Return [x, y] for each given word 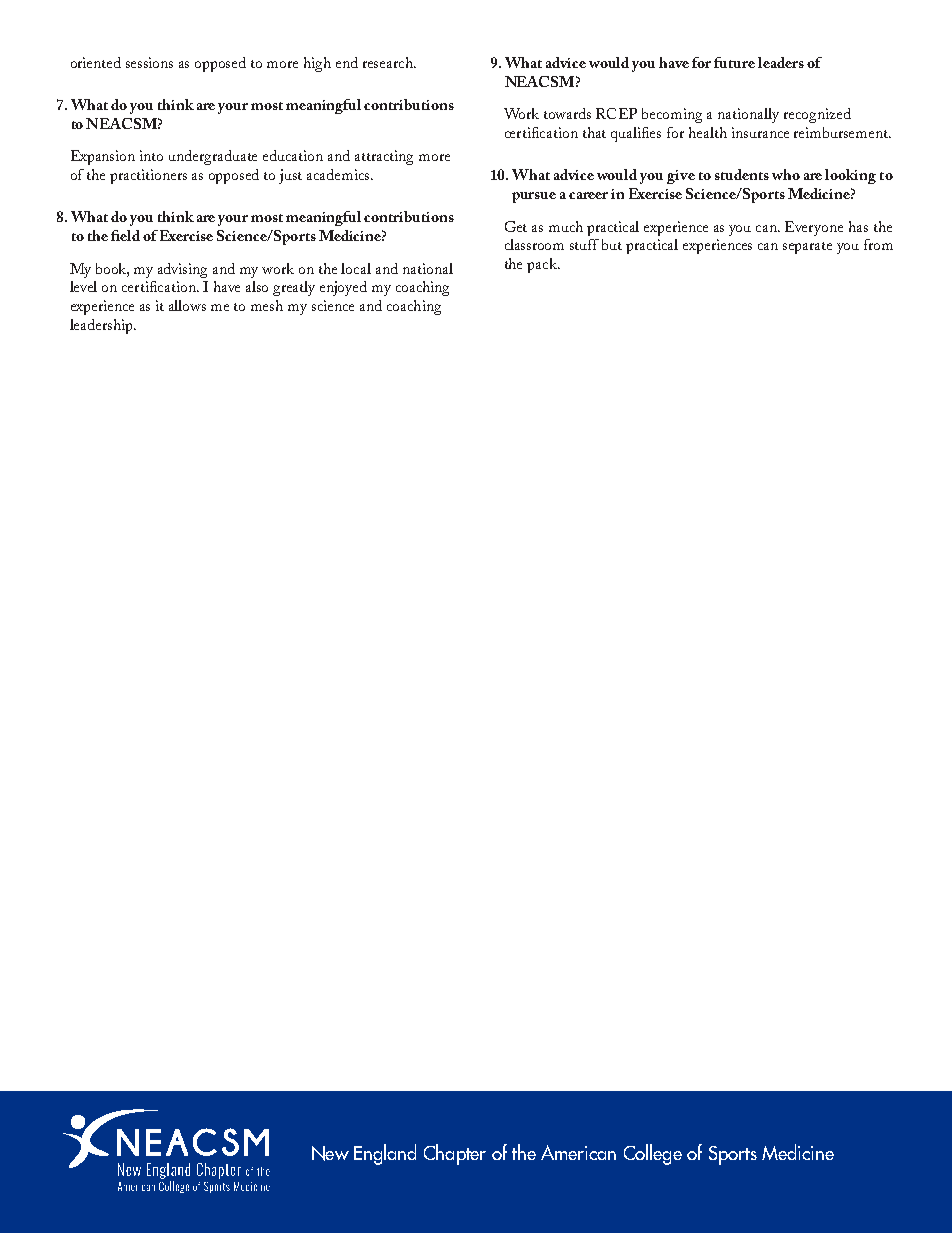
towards [567, 113]
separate [807, 248]
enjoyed [343, 288]
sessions [149, 62]
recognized [817, 115]
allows [187, 305]
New [330, 1153]
